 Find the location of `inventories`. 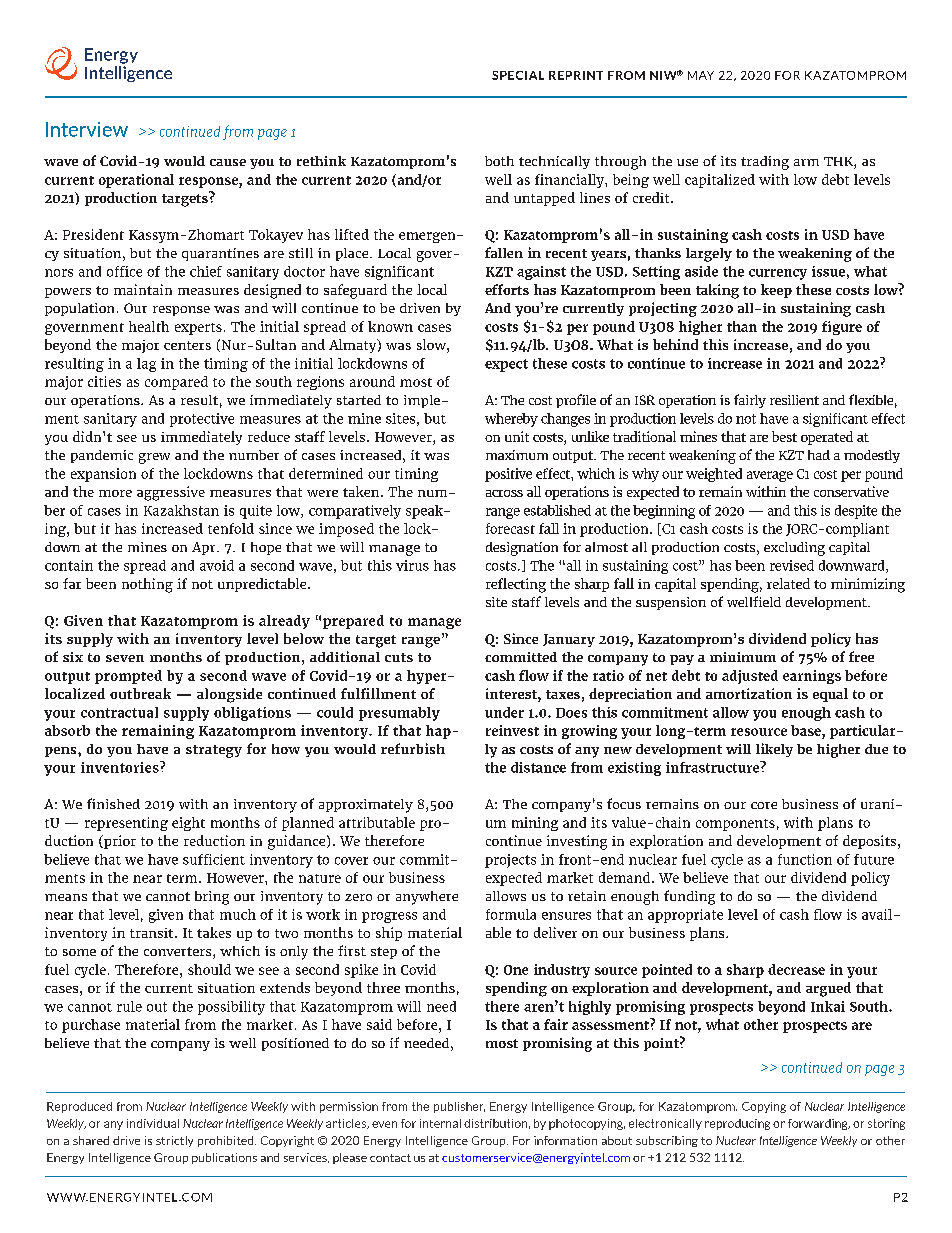

inventories is located at coordinates (121, 767).
